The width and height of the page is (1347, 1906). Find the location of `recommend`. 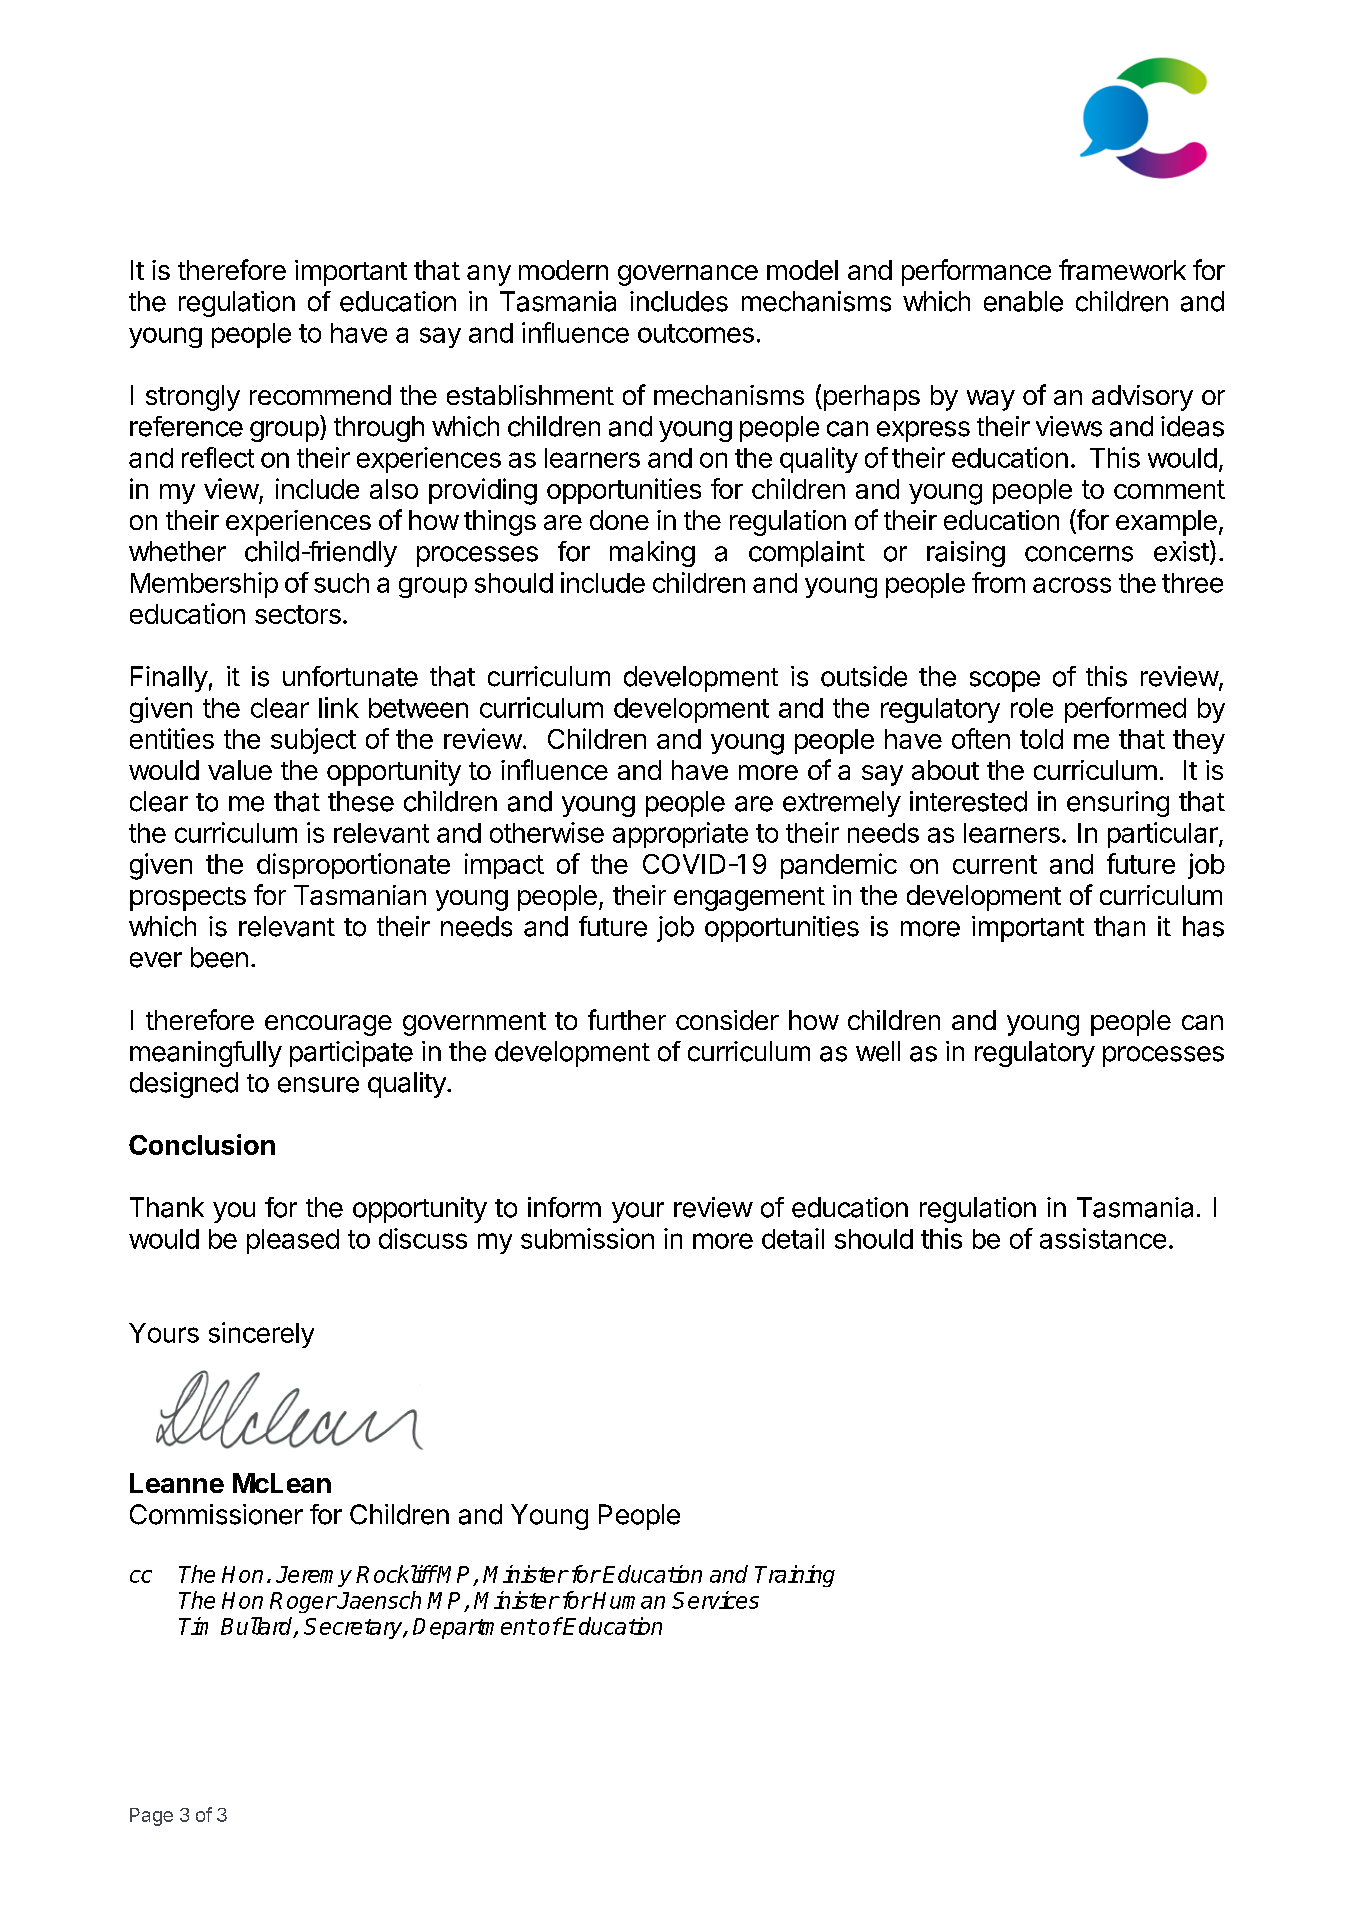

recommend is located at coordinates (320, 395).
